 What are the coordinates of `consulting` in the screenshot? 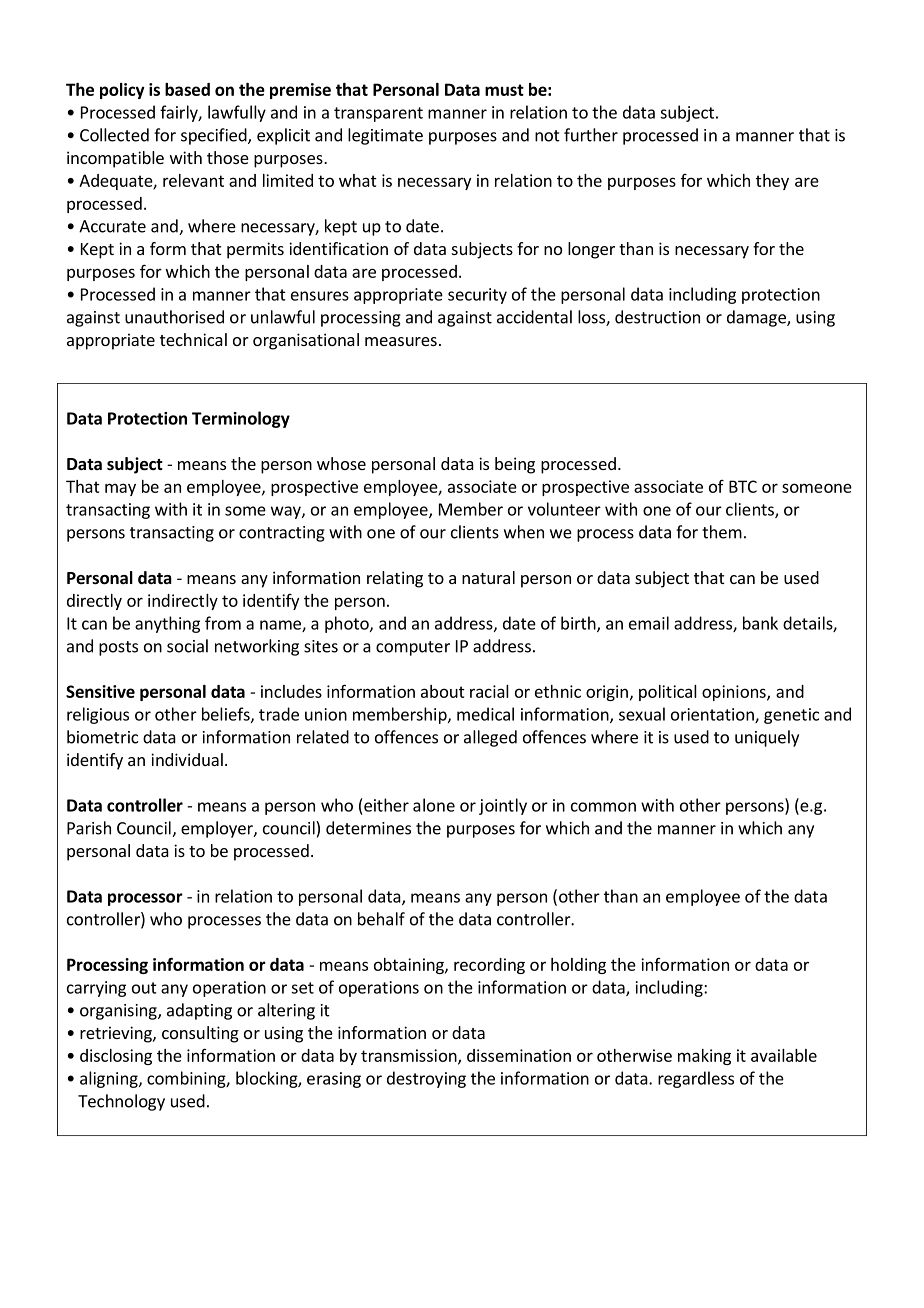 It's located at (200, 1034).
